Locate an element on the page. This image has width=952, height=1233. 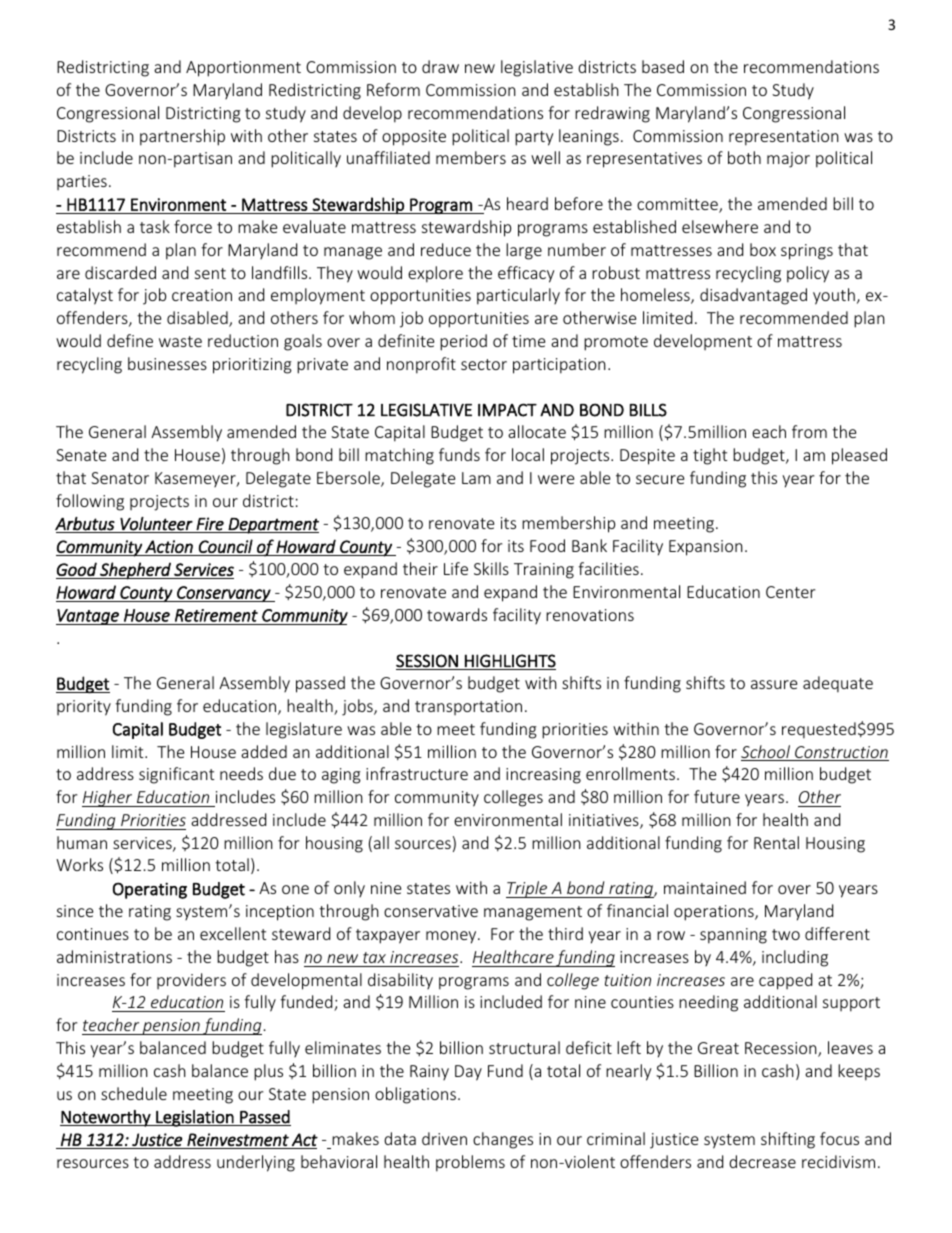
towards is located at coordinates (457, 614).
